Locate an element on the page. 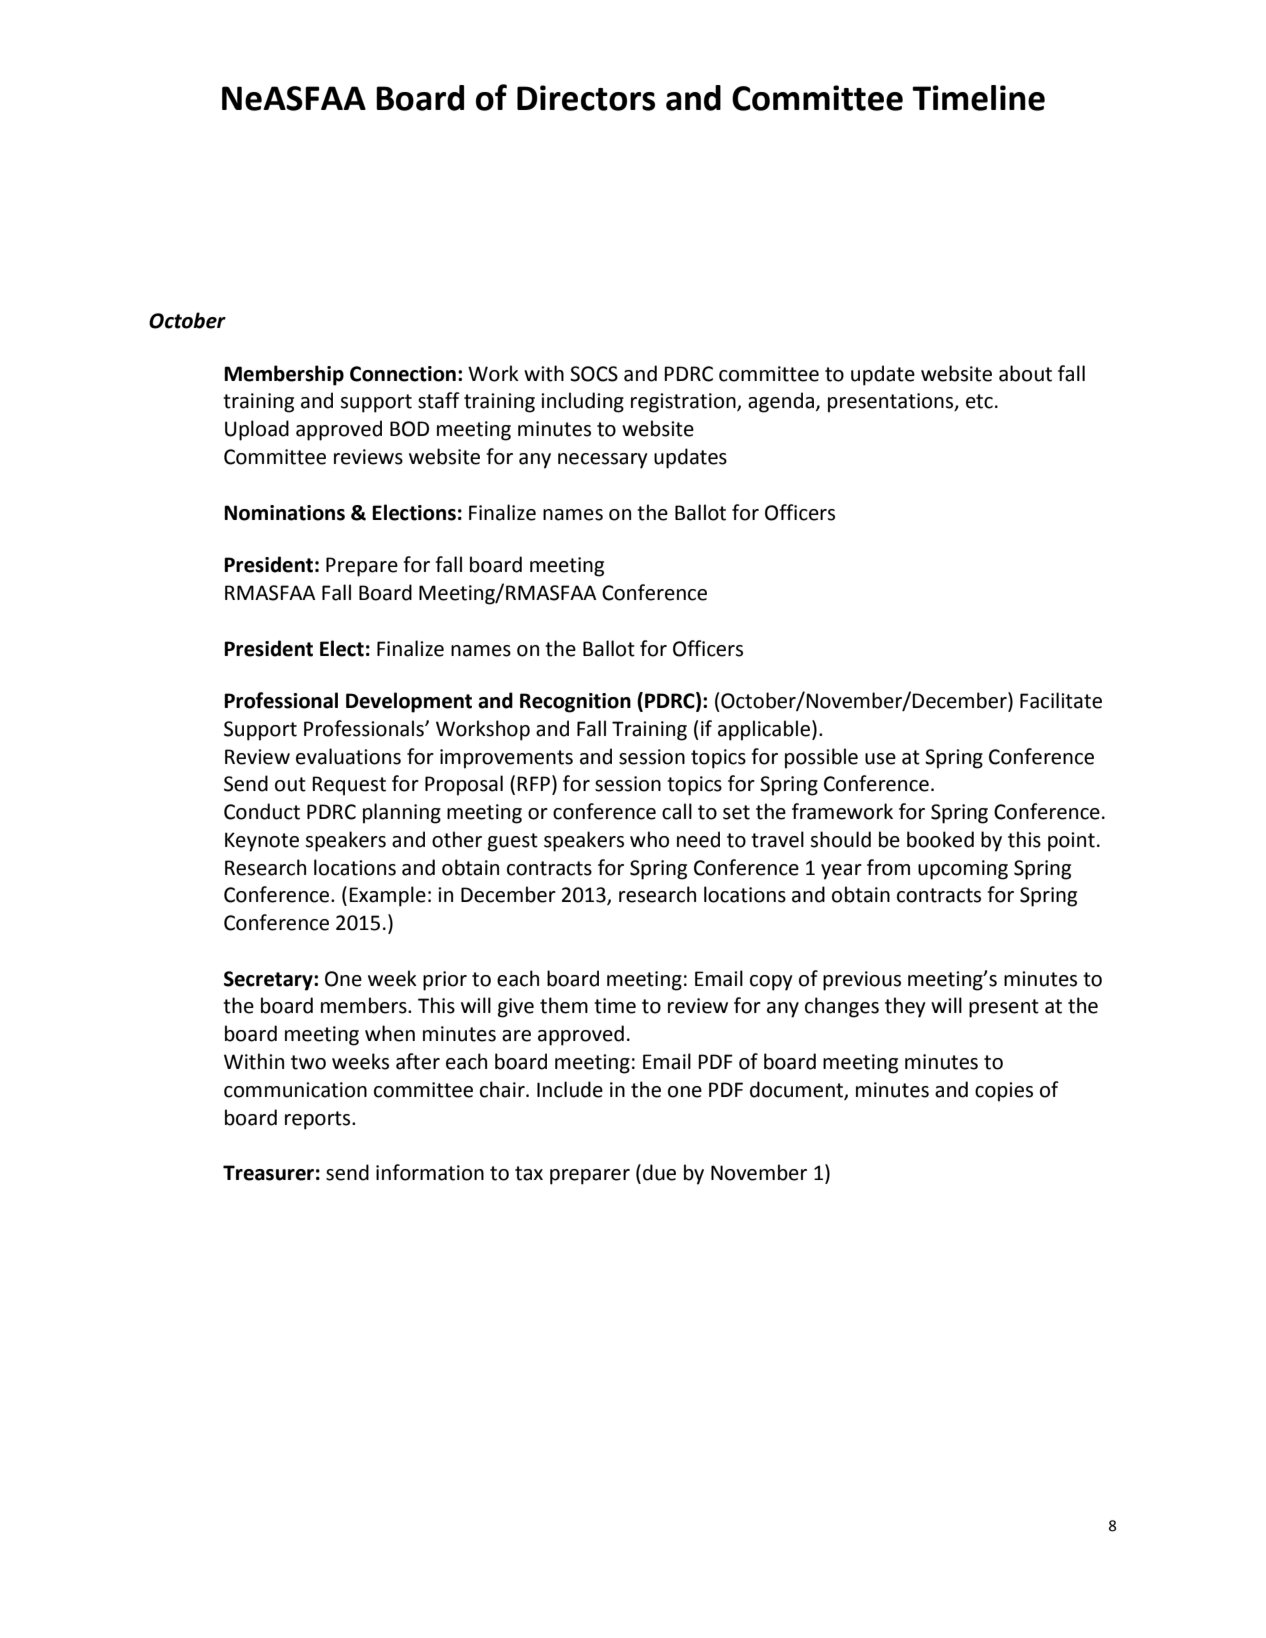  SOCS is located at coordinates (594, 374).
